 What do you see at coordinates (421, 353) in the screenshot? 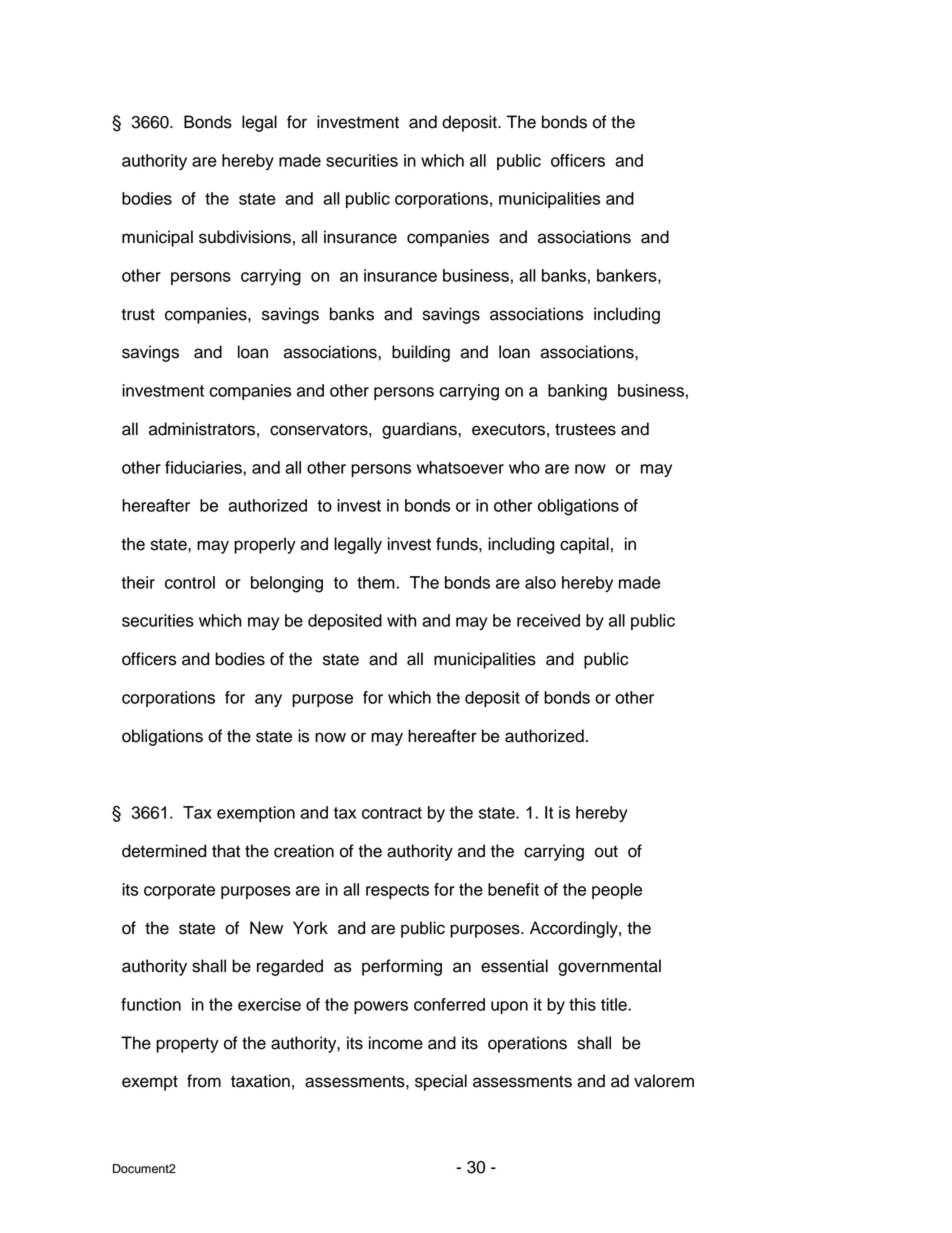
I see `building` at bounding box center [421, 353].
